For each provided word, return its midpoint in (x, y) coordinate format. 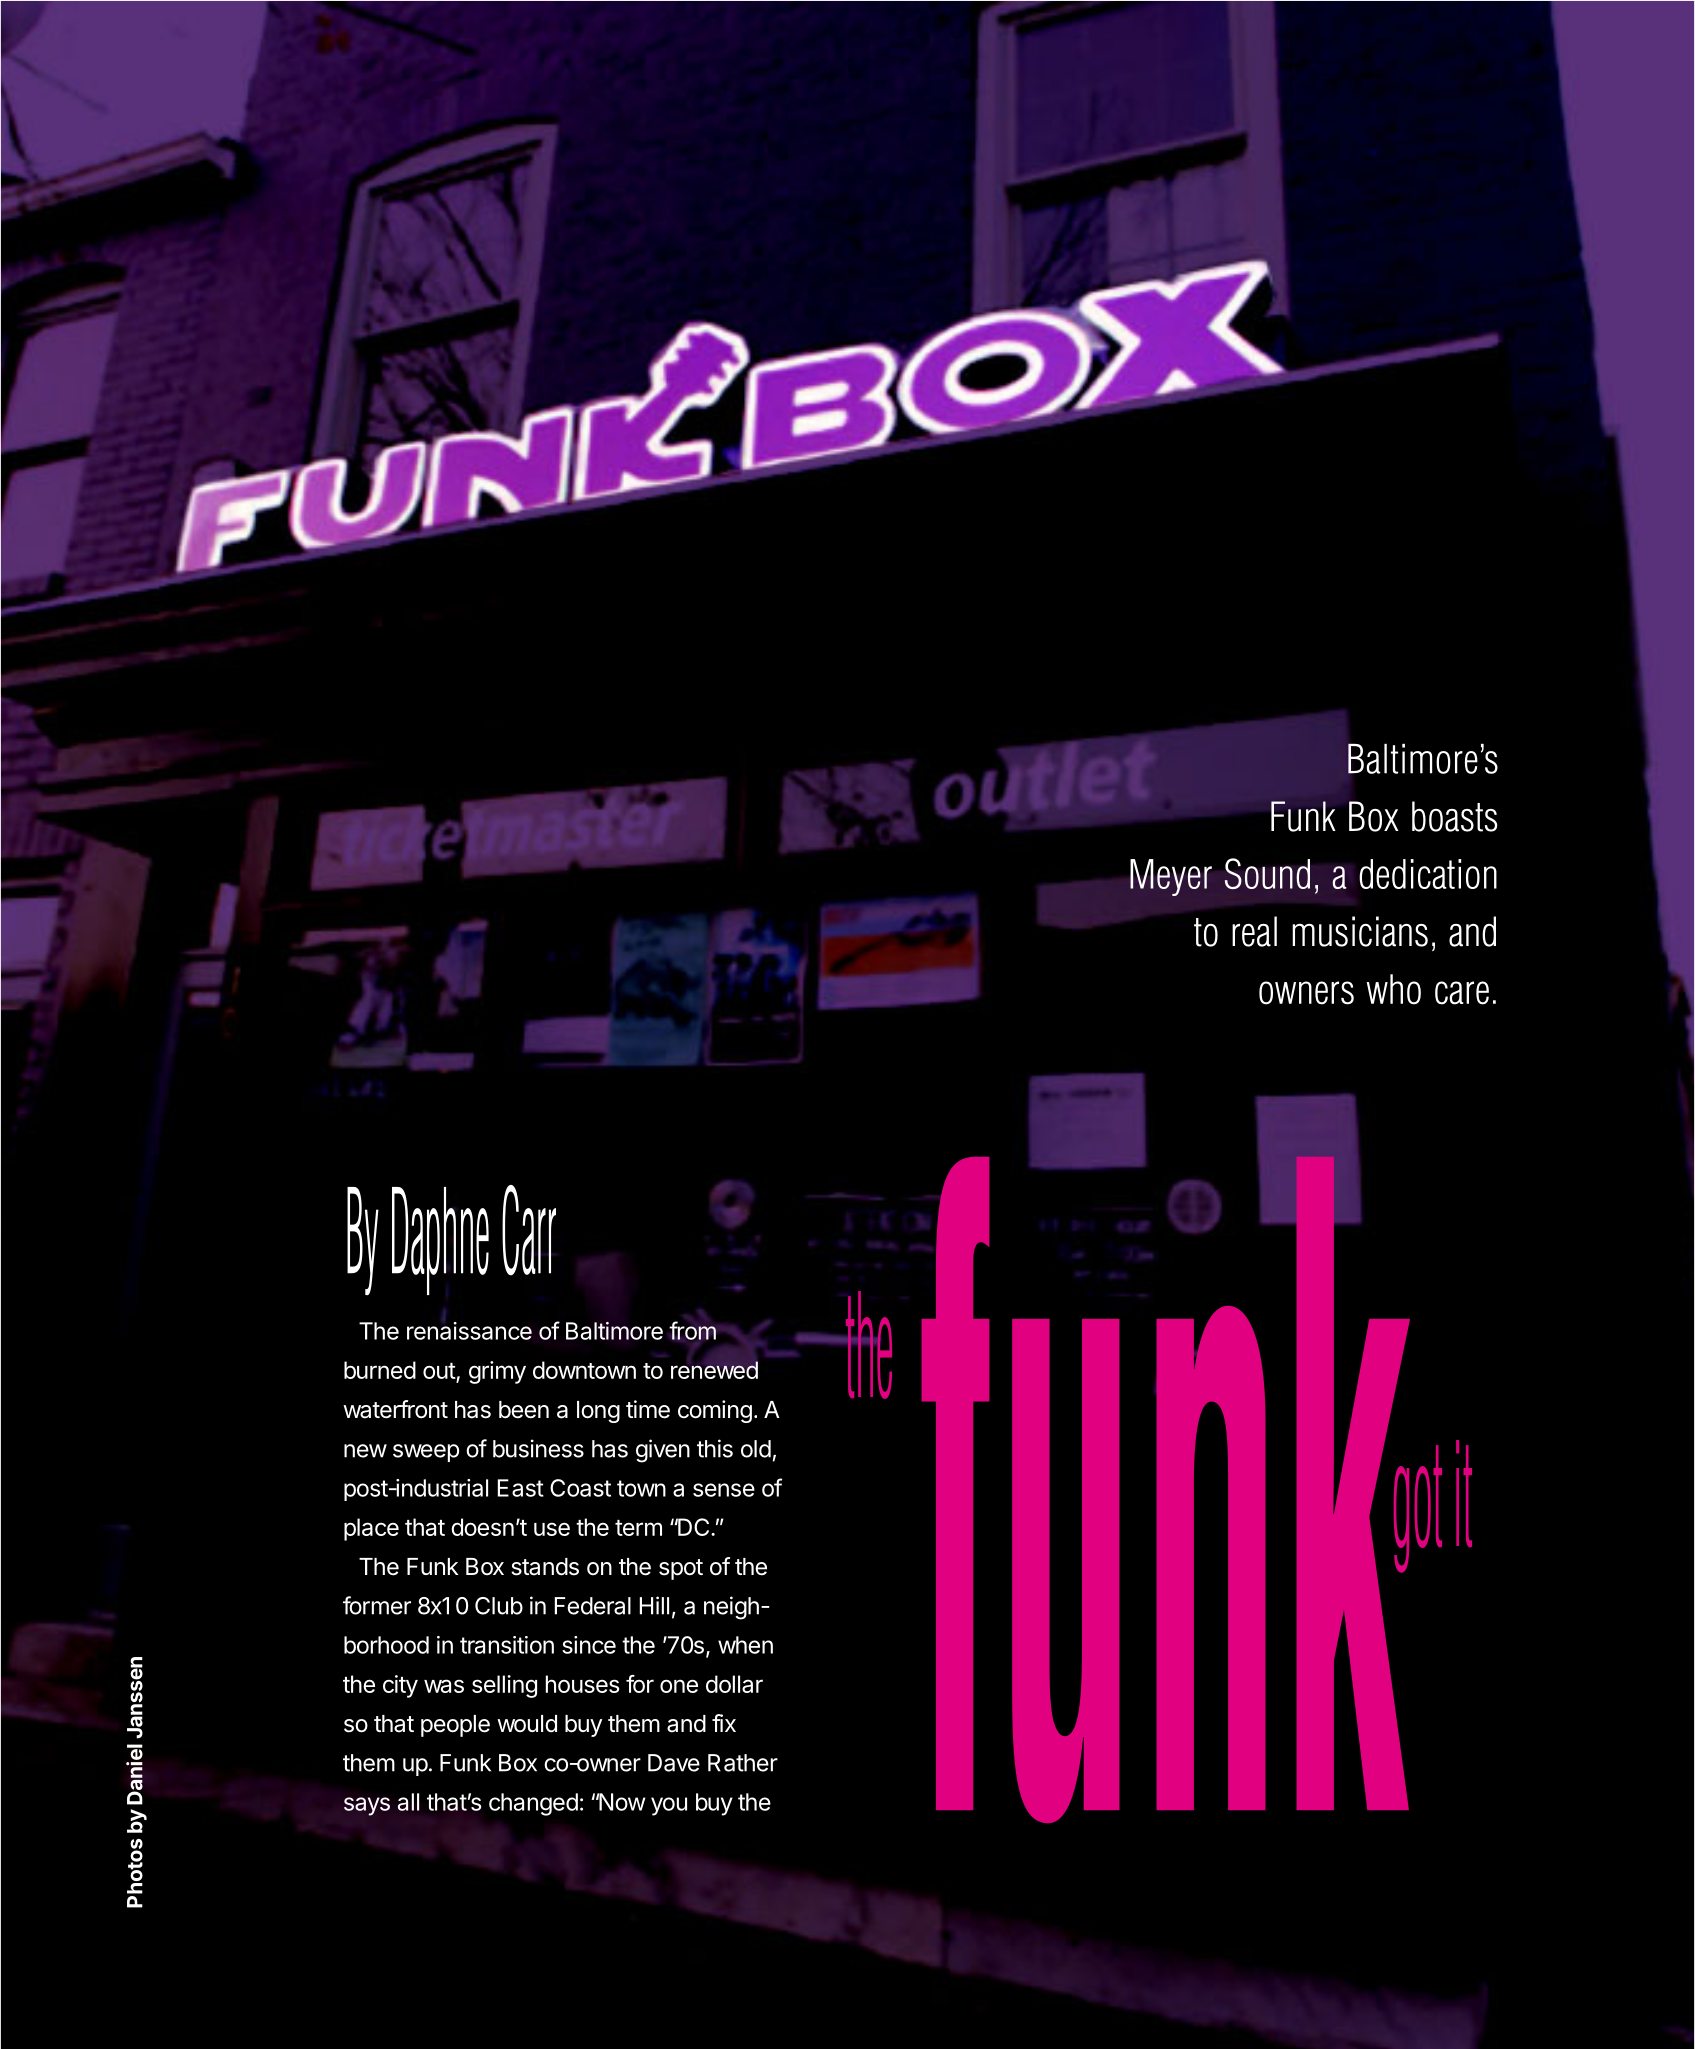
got (1418, 1509)
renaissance (469, 1331)
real (1254, 931)
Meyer (1171, 877)
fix (724, 1723)
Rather (743, 1763)
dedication (1428, 874)
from (693, 1330)
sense (724, 1490)
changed (533, 1804)
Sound (1267, 874)
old (756, 1449)
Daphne (440, 1241)
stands (545, 1567)
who (1393, 989)
